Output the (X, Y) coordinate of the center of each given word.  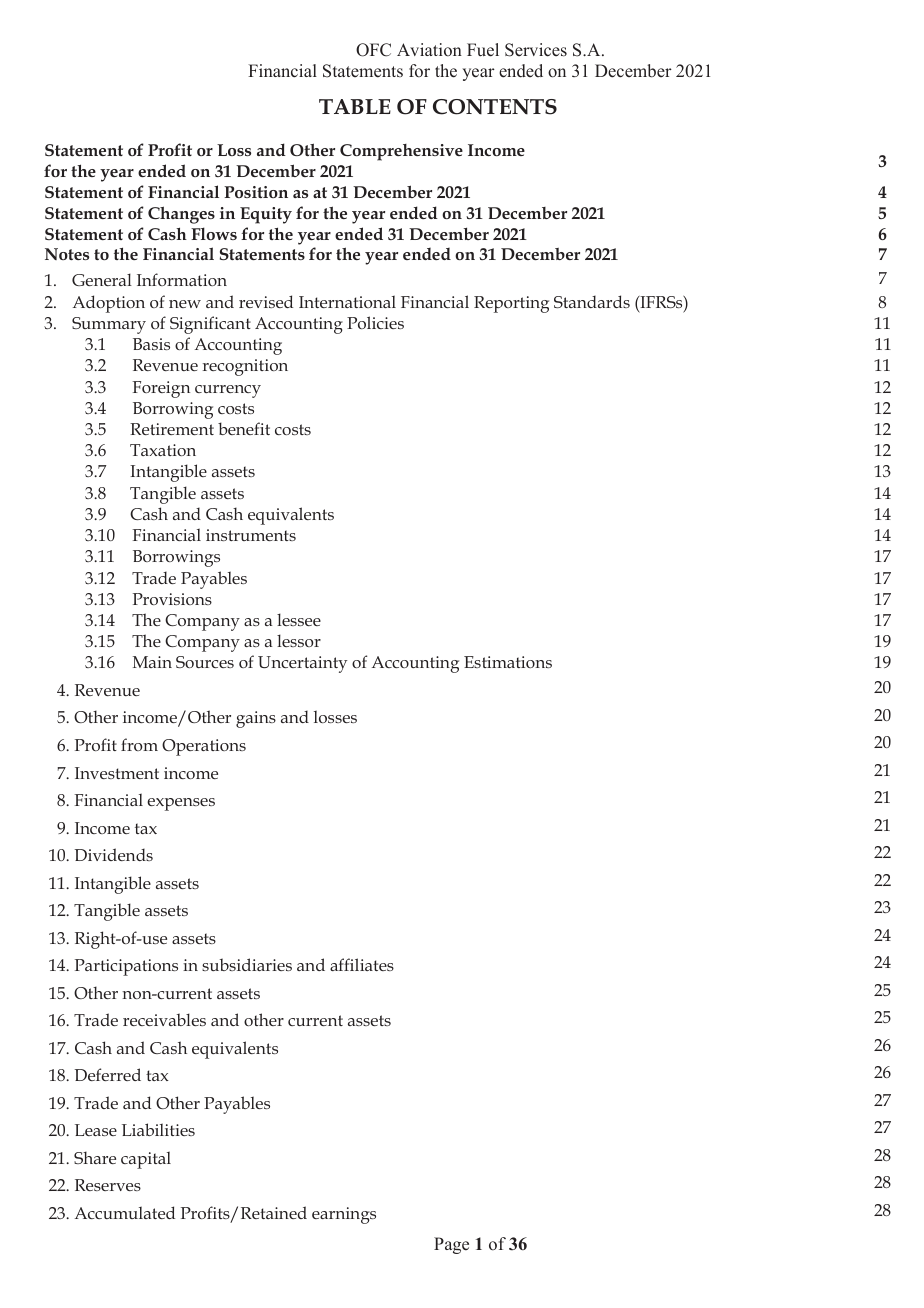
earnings (344, 1215)
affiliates (362, 964)
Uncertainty (302, 664)
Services (536, 50)
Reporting (511, 304)
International (347, 301)
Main (152, 662)
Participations (126, 967)
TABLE (355, 106)
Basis (151, 344)
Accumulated (125, 1212)
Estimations (508, 662)
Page (451, 1245)
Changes (181, 215)
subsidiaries (247, 964)
